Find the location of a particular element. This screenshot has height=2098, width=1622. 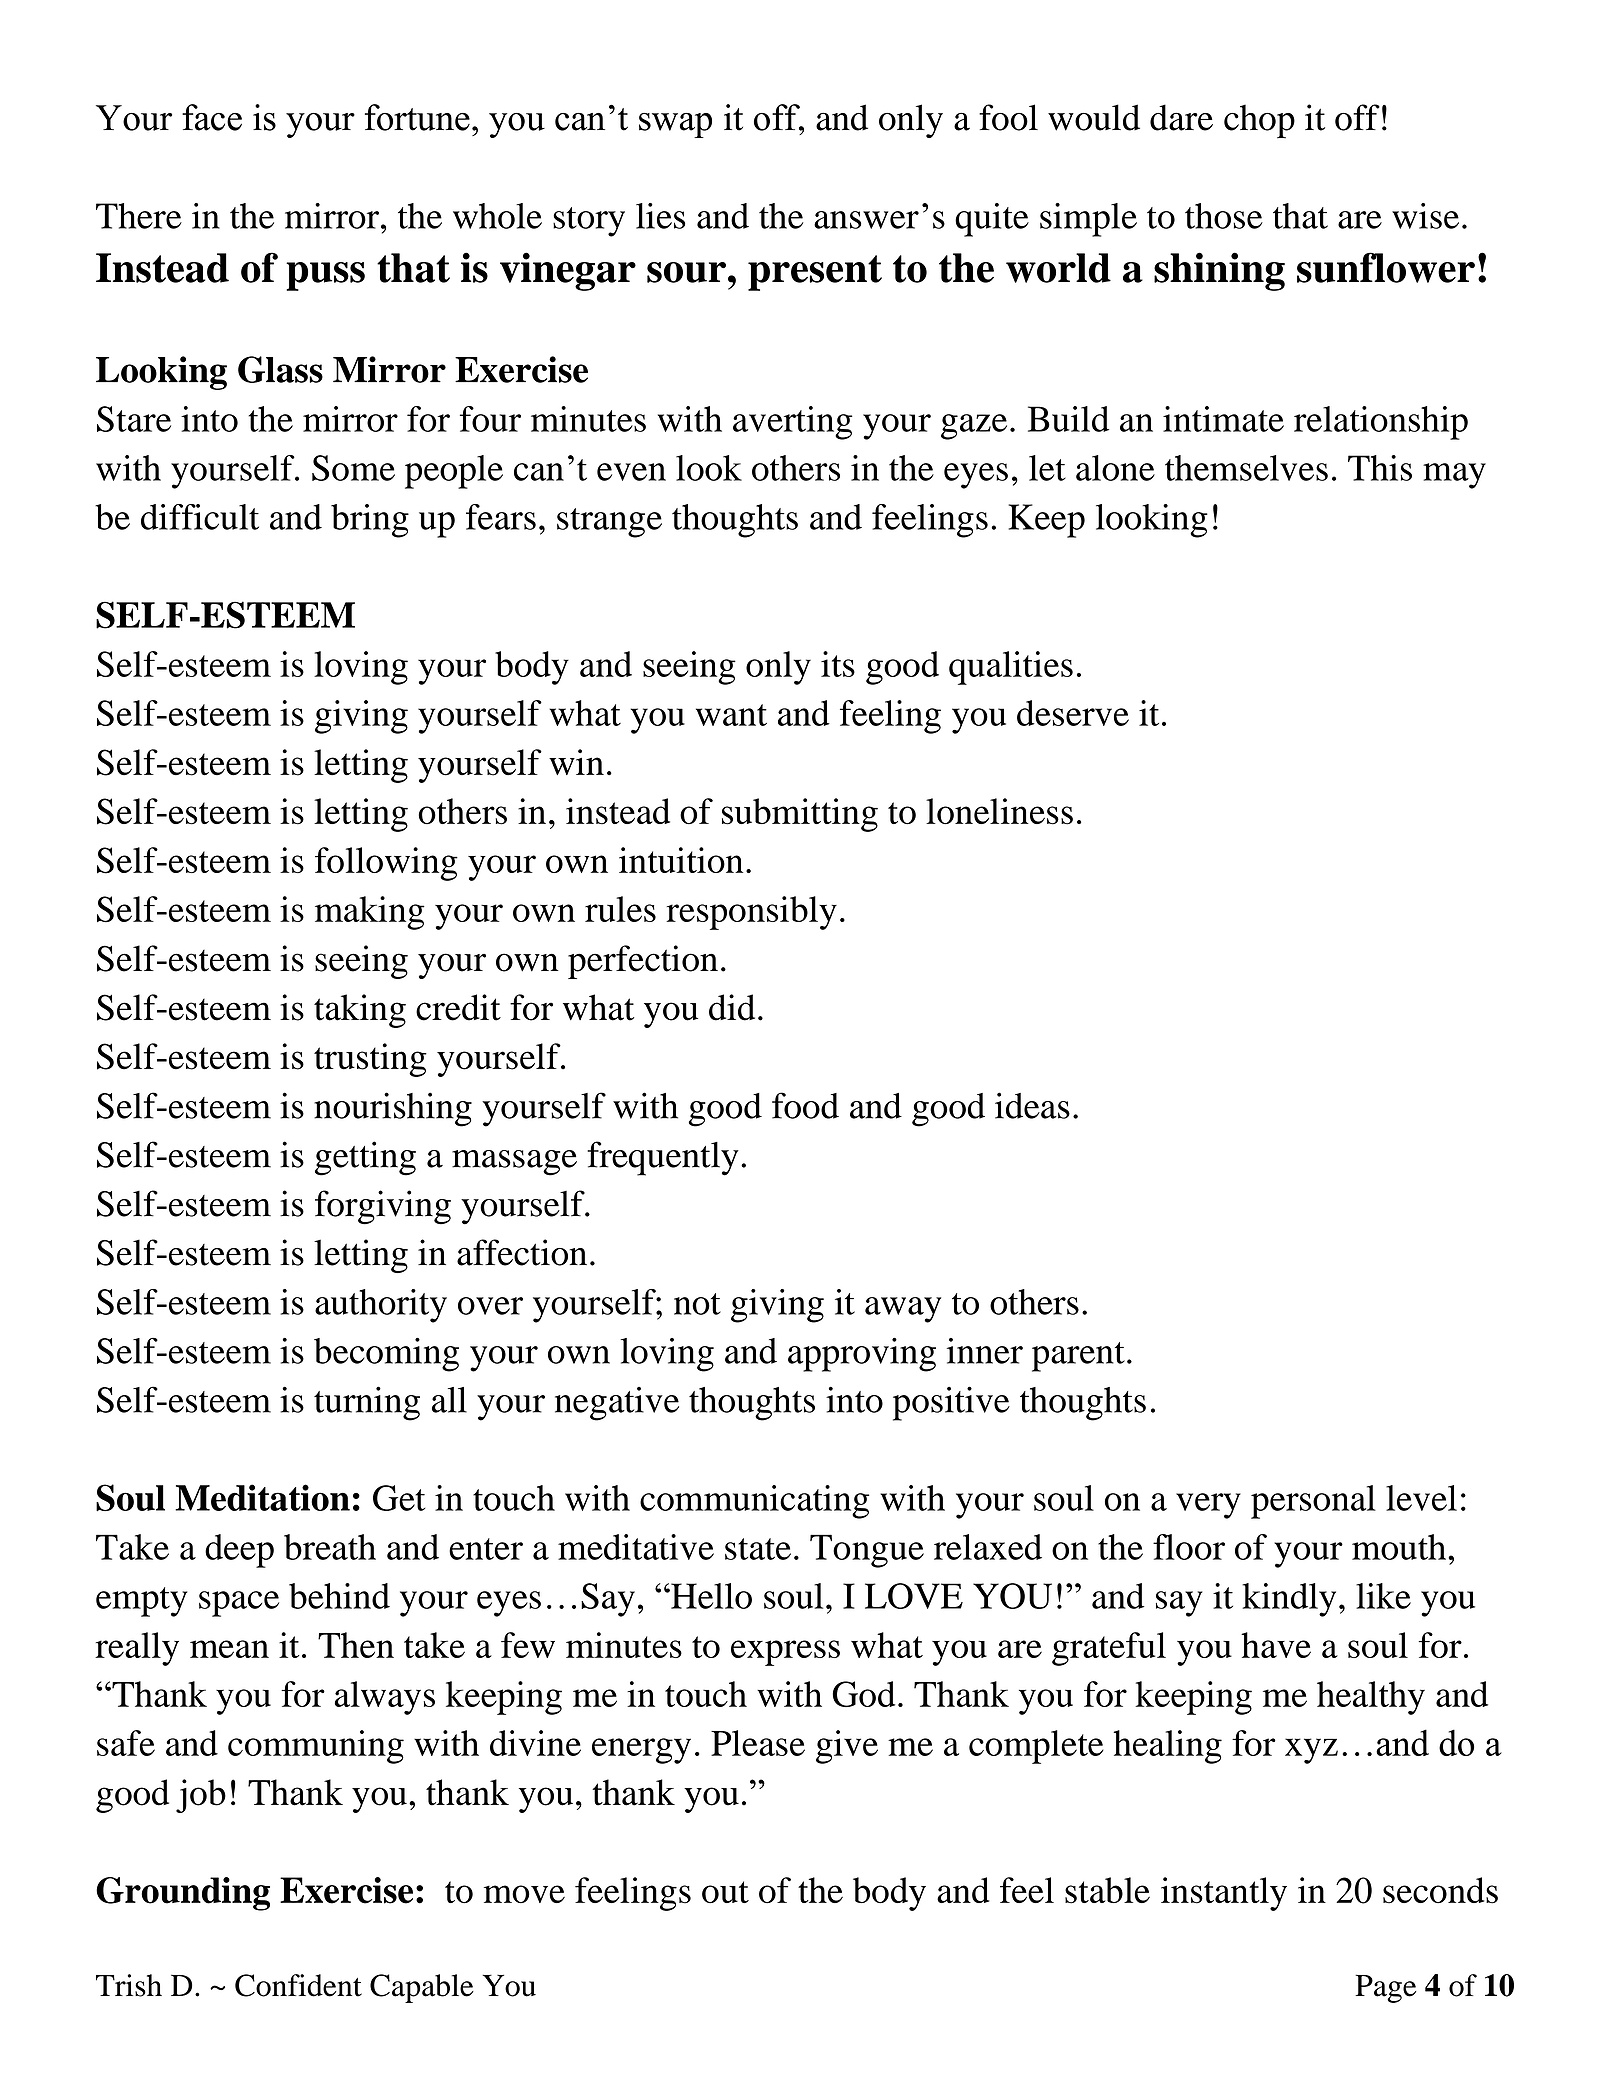

Confident is located at coordinates (298, 1985).
